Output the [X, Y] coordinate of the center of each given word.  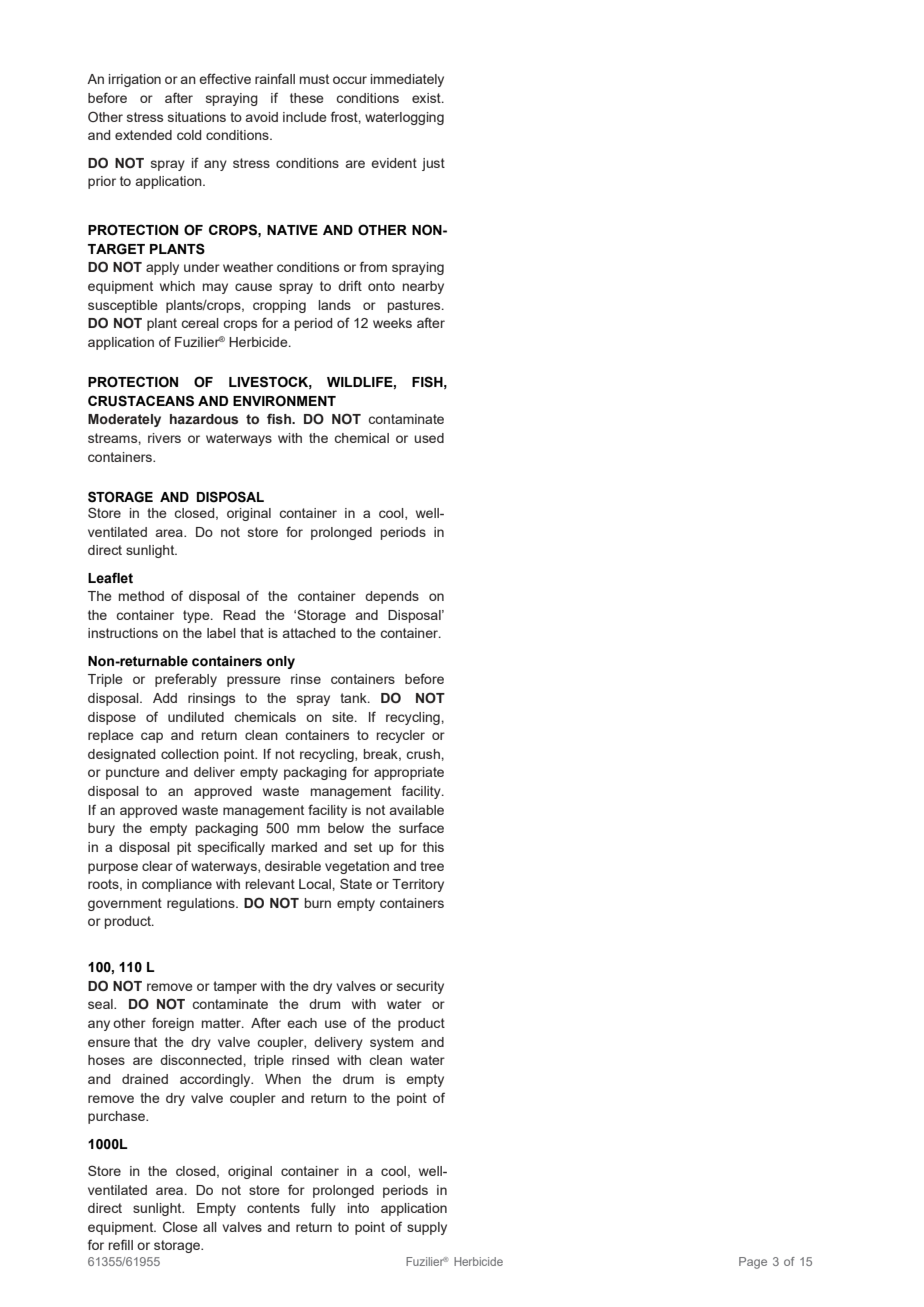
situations [197, 117]
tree [432, 866]
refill [121, 1244]
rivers [164, 438]
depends [392, 597]
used [429, 438]
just [433, 164]
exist [427, 98]
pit [184, 848]
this [433, 847]
